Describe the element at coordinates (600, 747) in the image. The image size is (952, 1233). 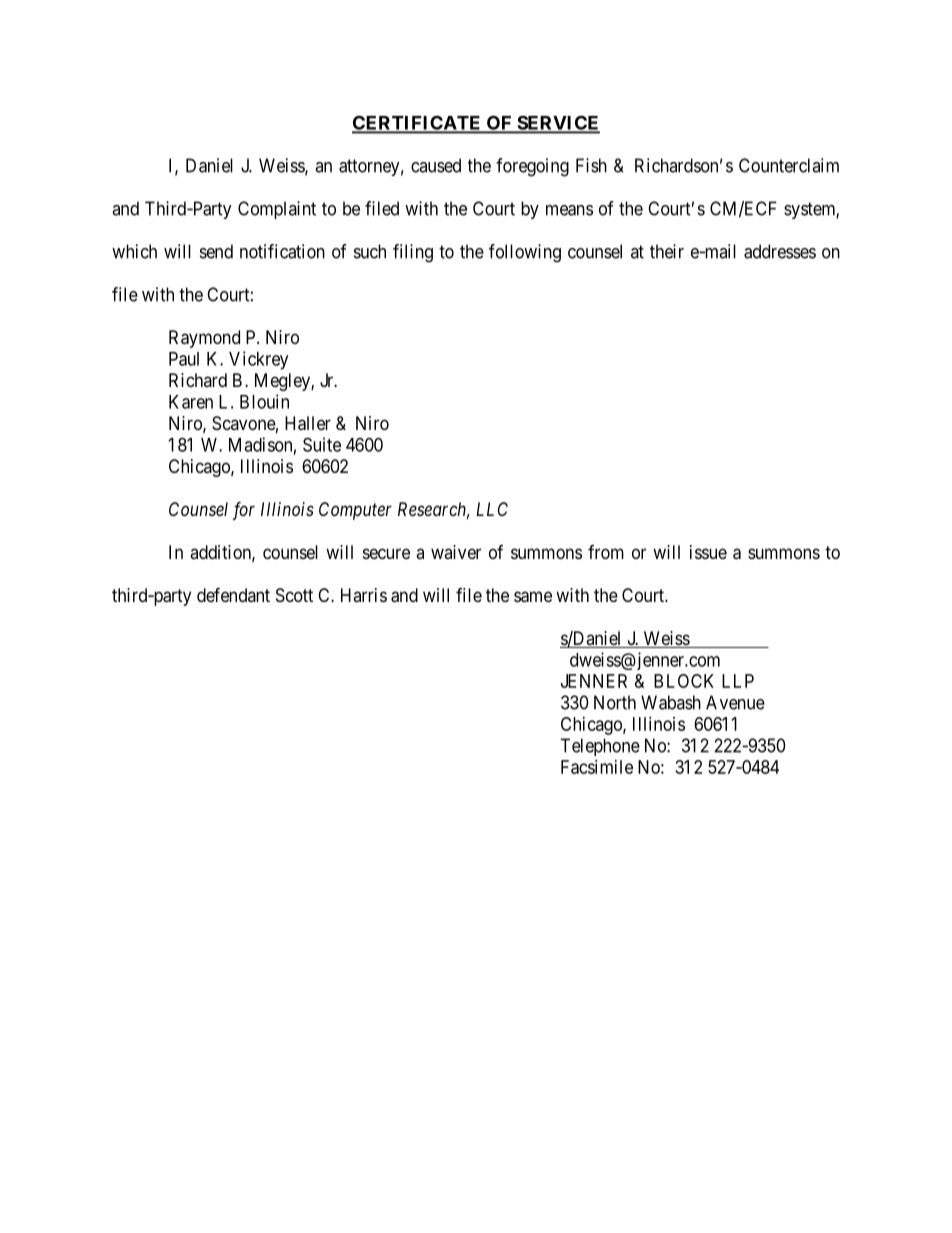
I see `Telephone` at that location.
